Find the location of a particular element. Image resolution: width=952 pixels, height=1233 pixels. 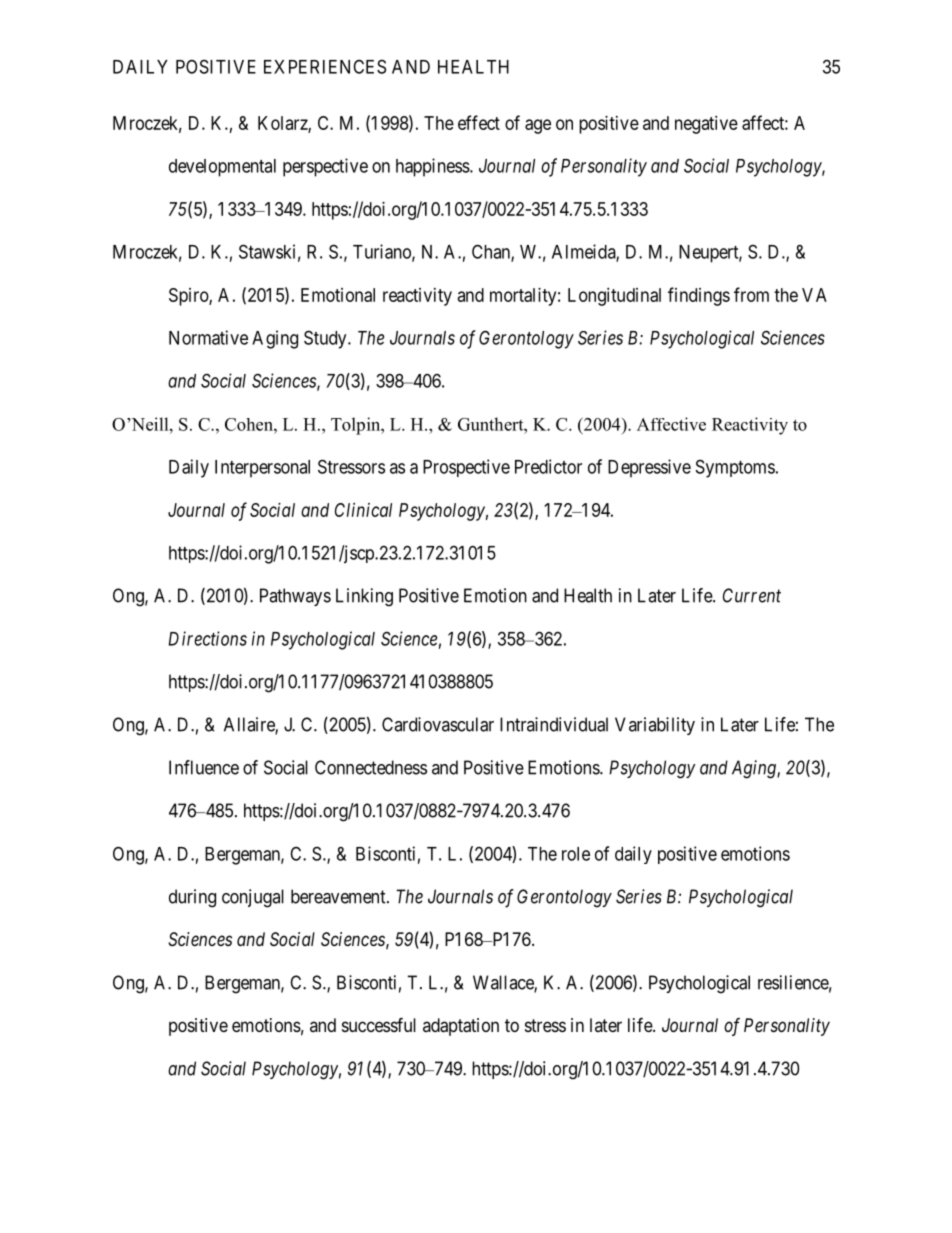

Current is located at coordinates (752, 595).
